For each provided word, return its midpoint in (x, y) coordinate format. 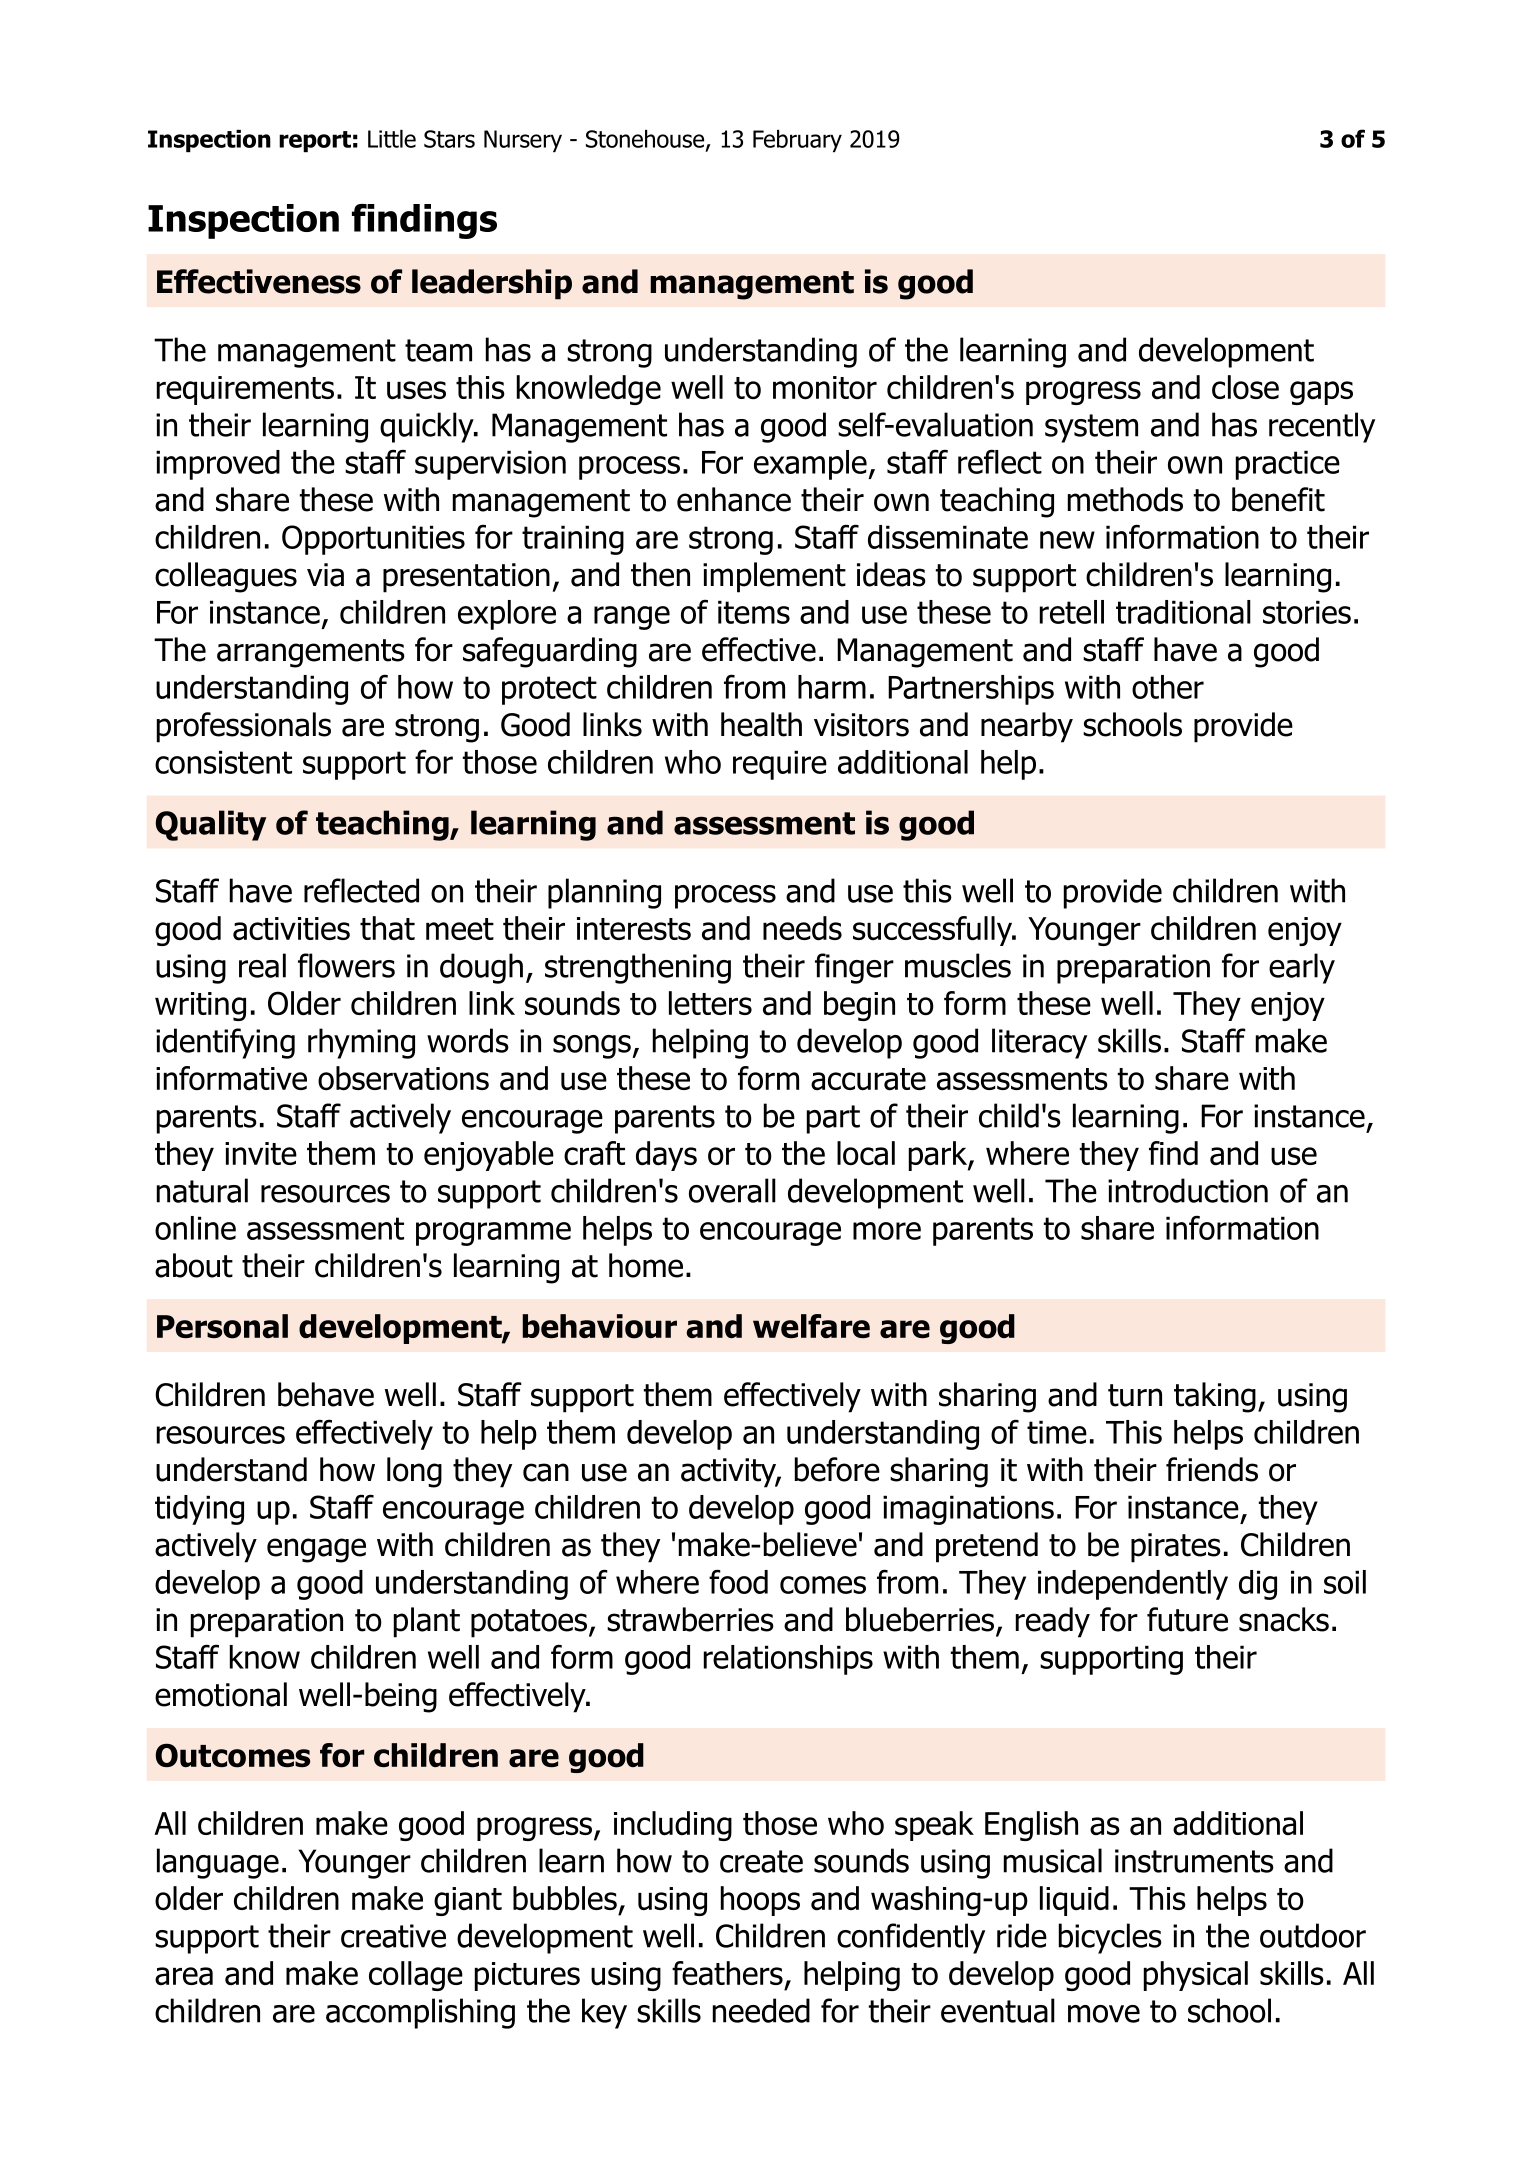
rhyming (361, 1043)
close (1245, 387)
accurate (868, 1079)
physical (1196, 1976)
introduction (1188, 1190)
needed (761, 2010)
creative (393, 1936)
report (315, 141)
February (797, 141)
